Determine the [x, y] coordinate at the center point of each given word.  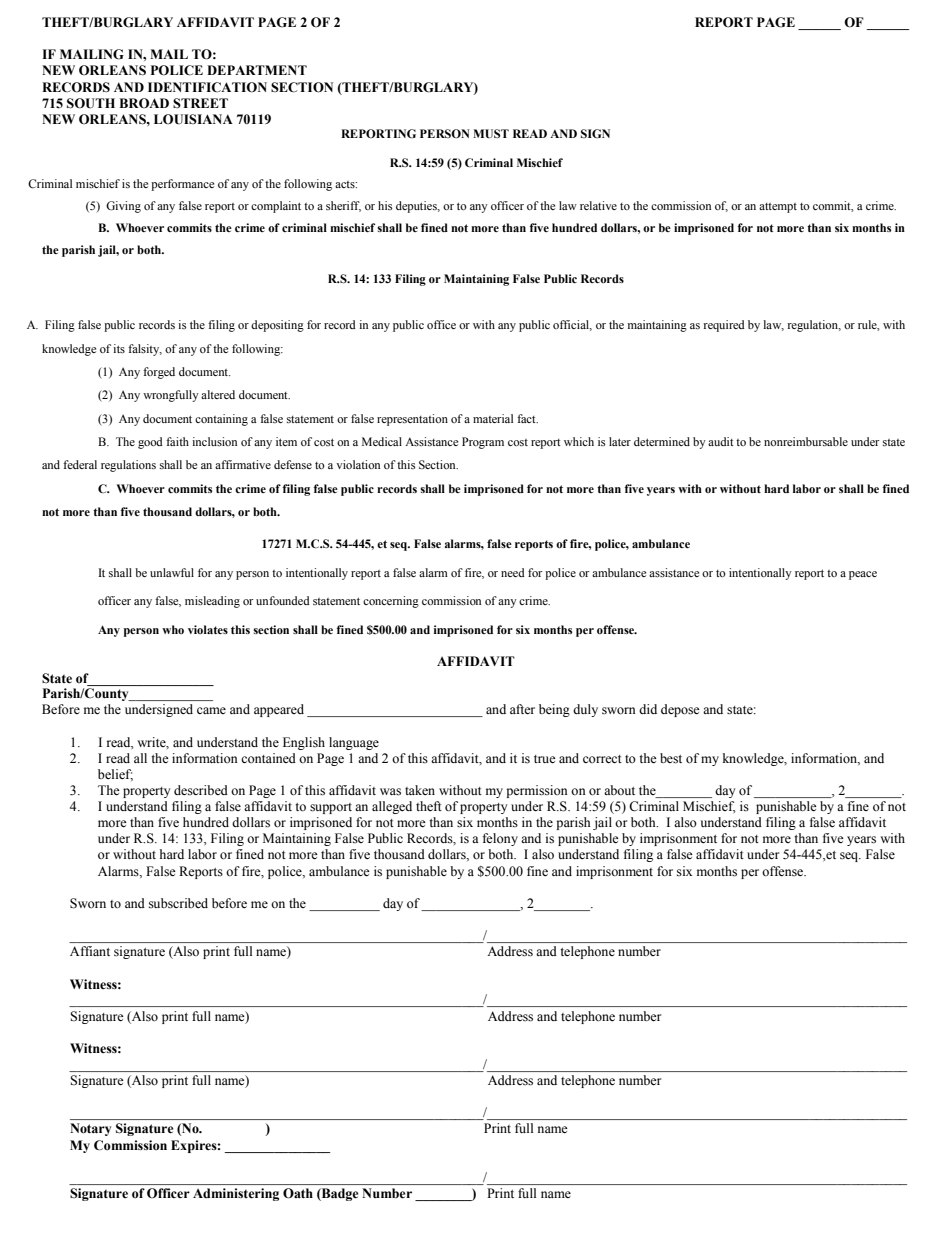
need [513, 572]
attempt [778, 208]
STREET [200, 103]
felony [500, 839]
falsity [145, 350]
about [619, 790]
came [211, 710]
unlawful [172, 572]
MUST [491, 134]
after [522, 709]
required [724, 326]
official [572, 325]
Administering [236, 1194]
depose [680, 710]
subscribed [178, 903]
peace [863, 575]
